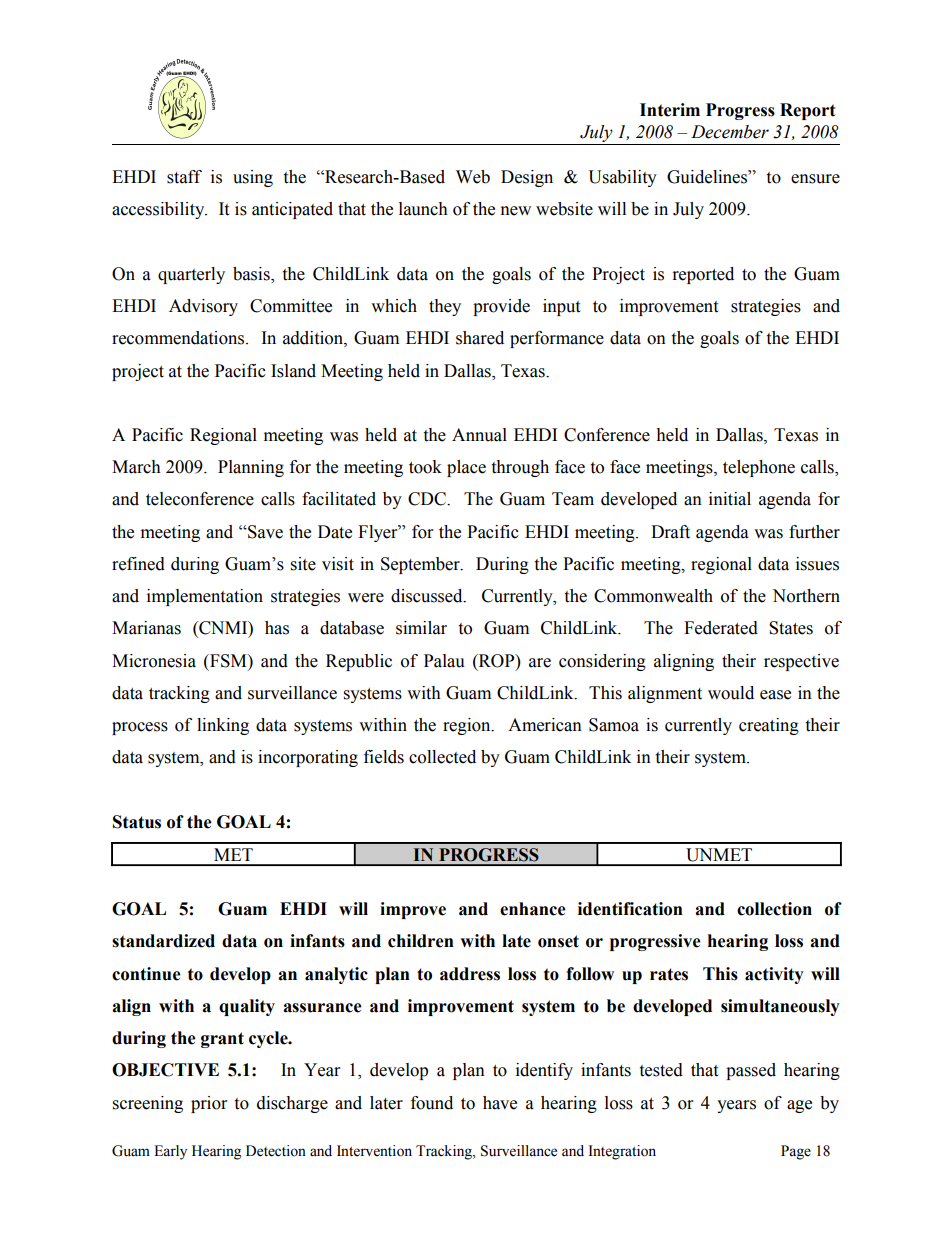 Image resolution: width=952 pixels, height=1233 pixels. Describe the element at coordinates (178, 338) in the screenshot. I see `recommendations` at that location.
